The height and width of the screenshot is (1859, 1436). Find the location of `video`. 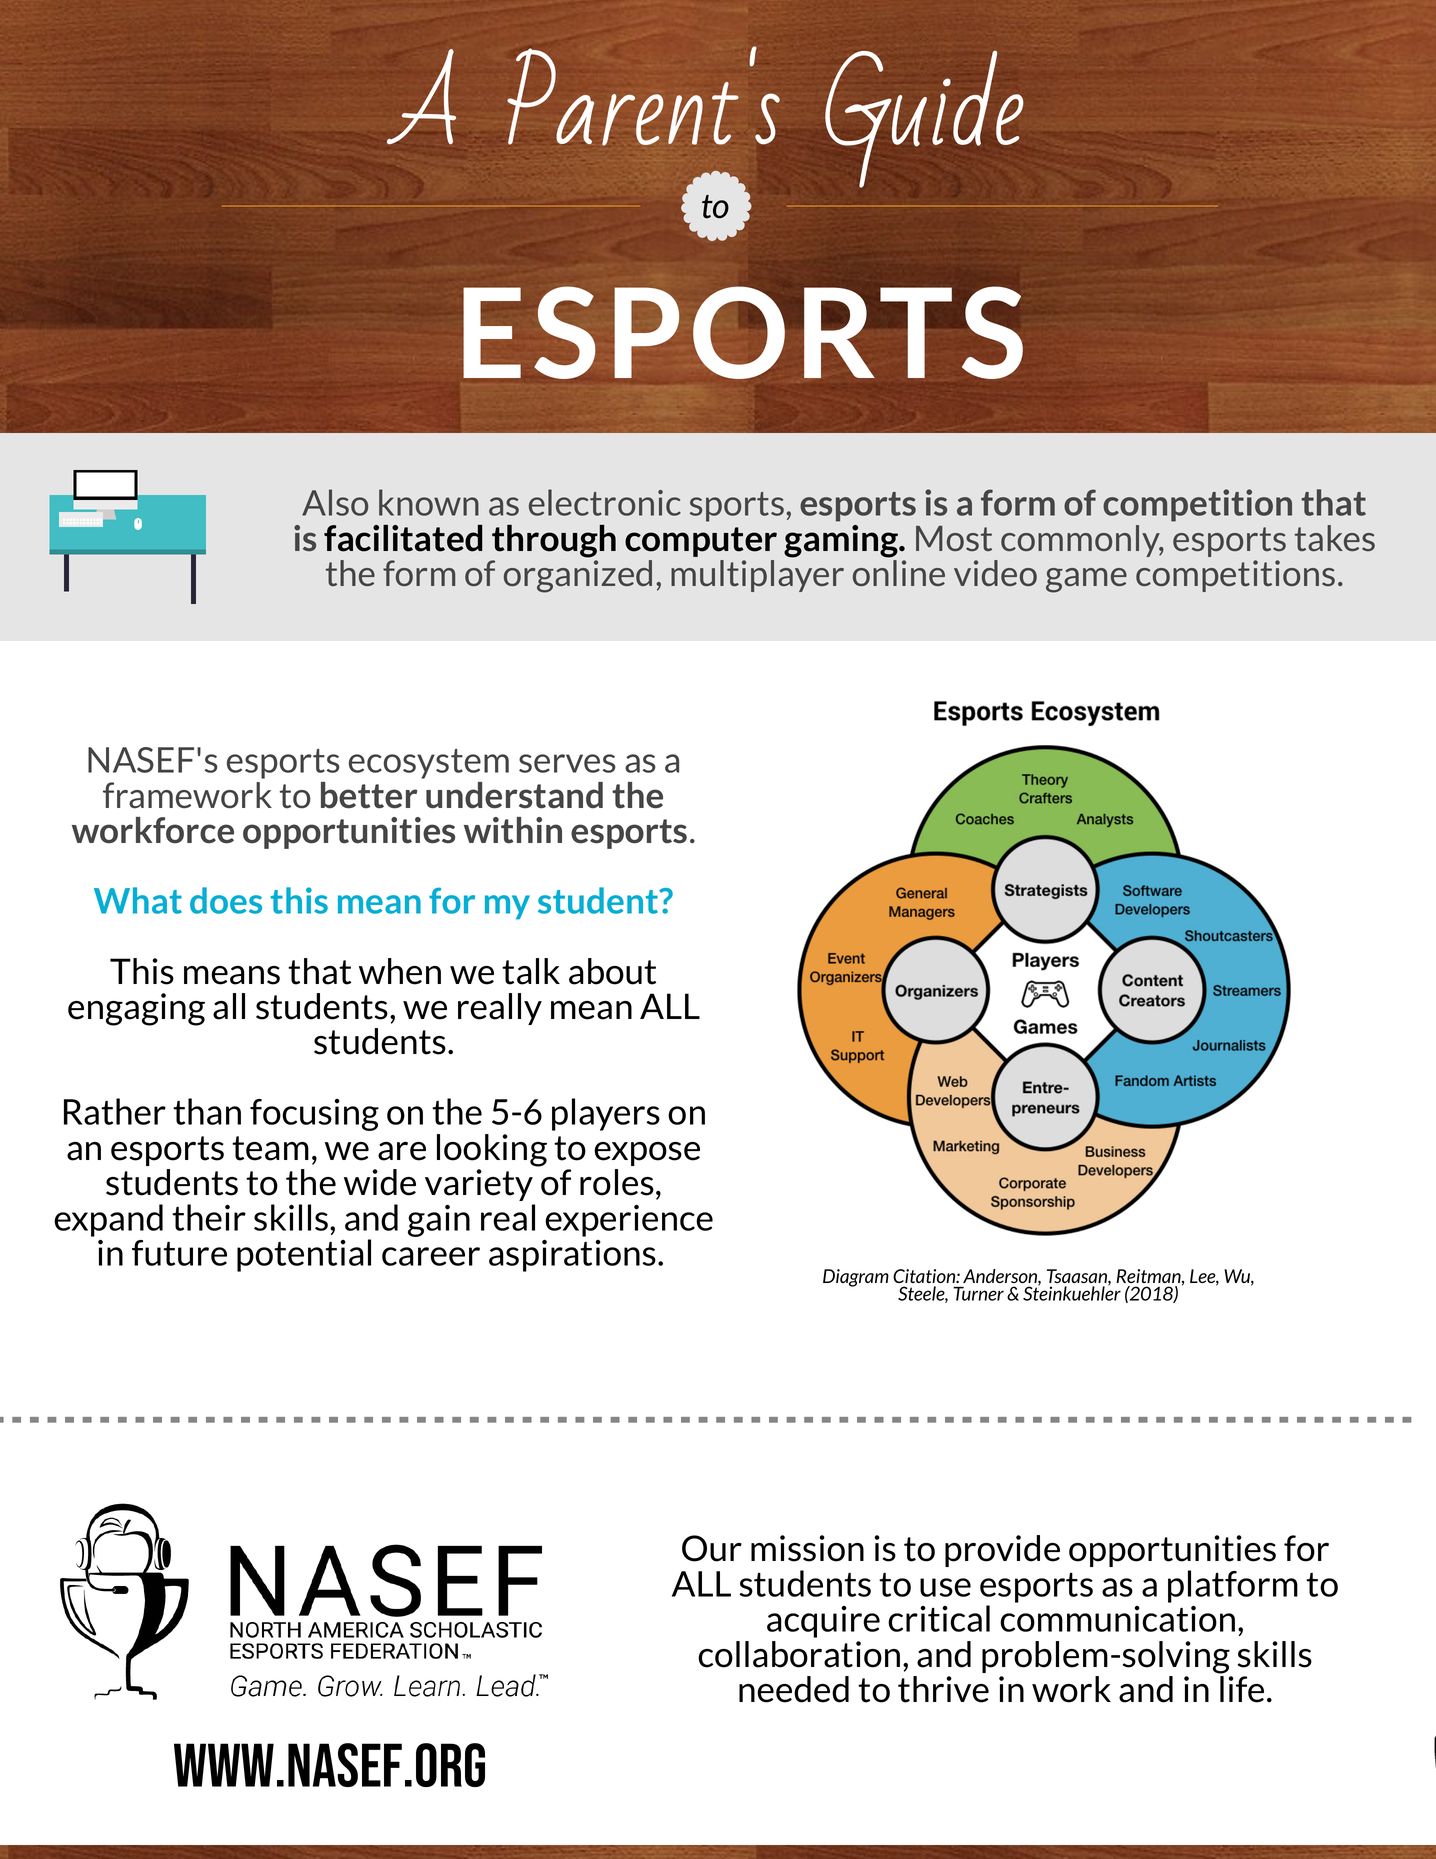

video is located at coordinates (995, 573).
